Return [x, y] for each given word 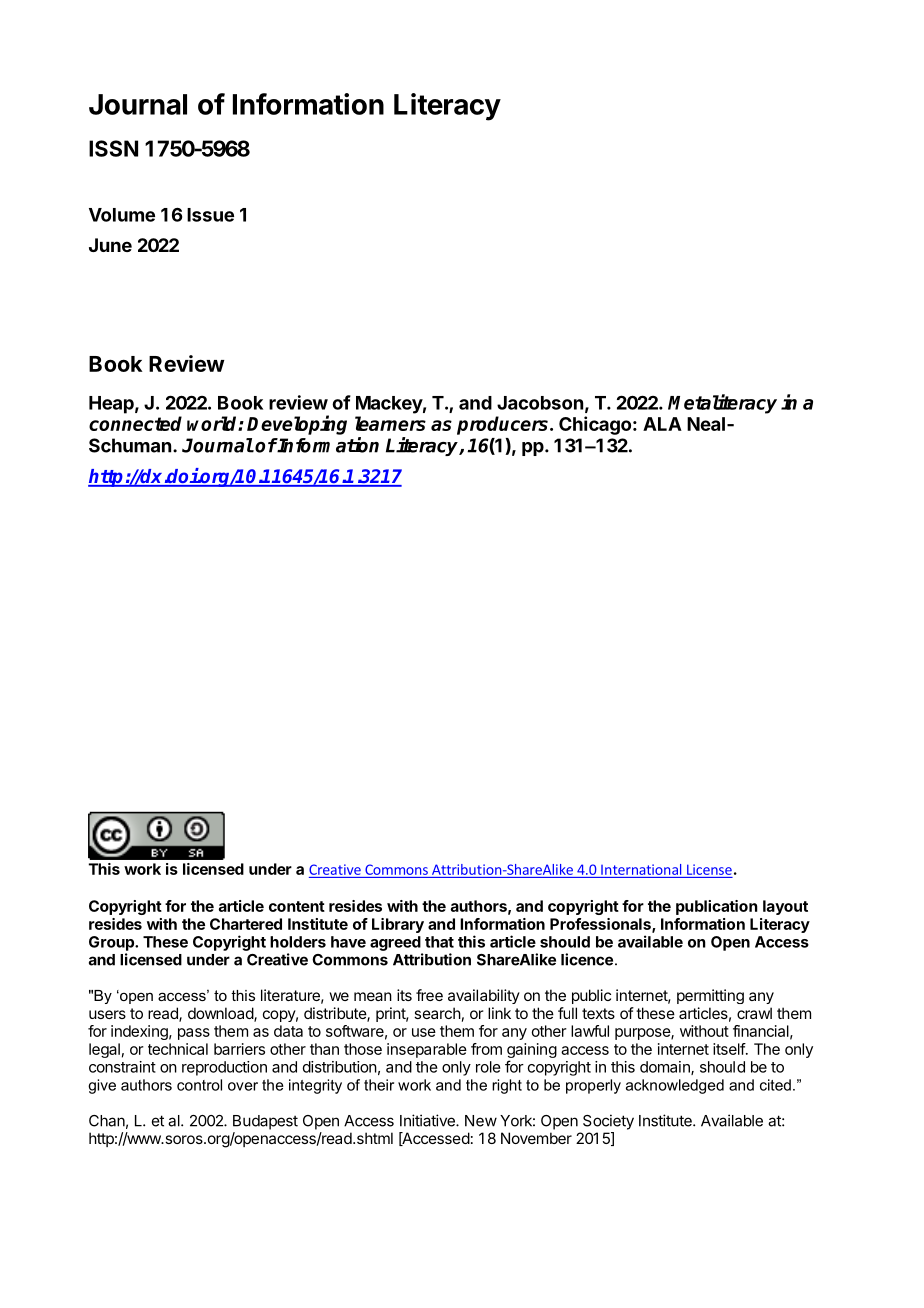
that [439, 942]
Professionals [601, 925]
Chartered [246, 924]
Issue [210, 215]
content [297, 906]
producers [504, 425]
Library [398, 925]
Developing [297, 425]
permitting [710, 996]
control [199, 1085]
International [641, 869]
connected [135, 423]
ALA [662, 424]
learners [390, 423]
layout [785, 907]
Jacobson [540, 403]
